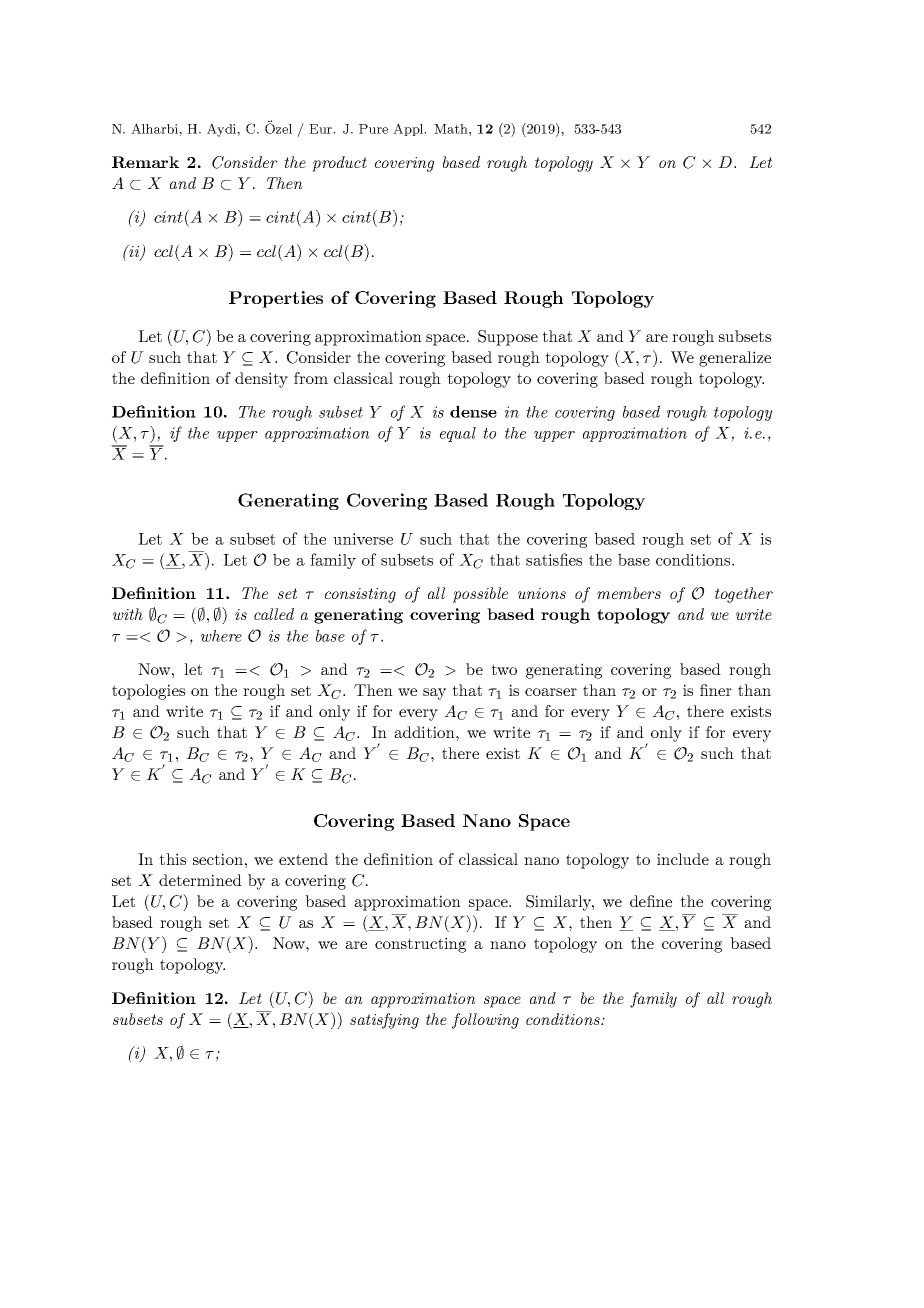  What do you see at coordinates (221, 636) in the screenshot?
I see `where` at bounding box center [221, 636].
